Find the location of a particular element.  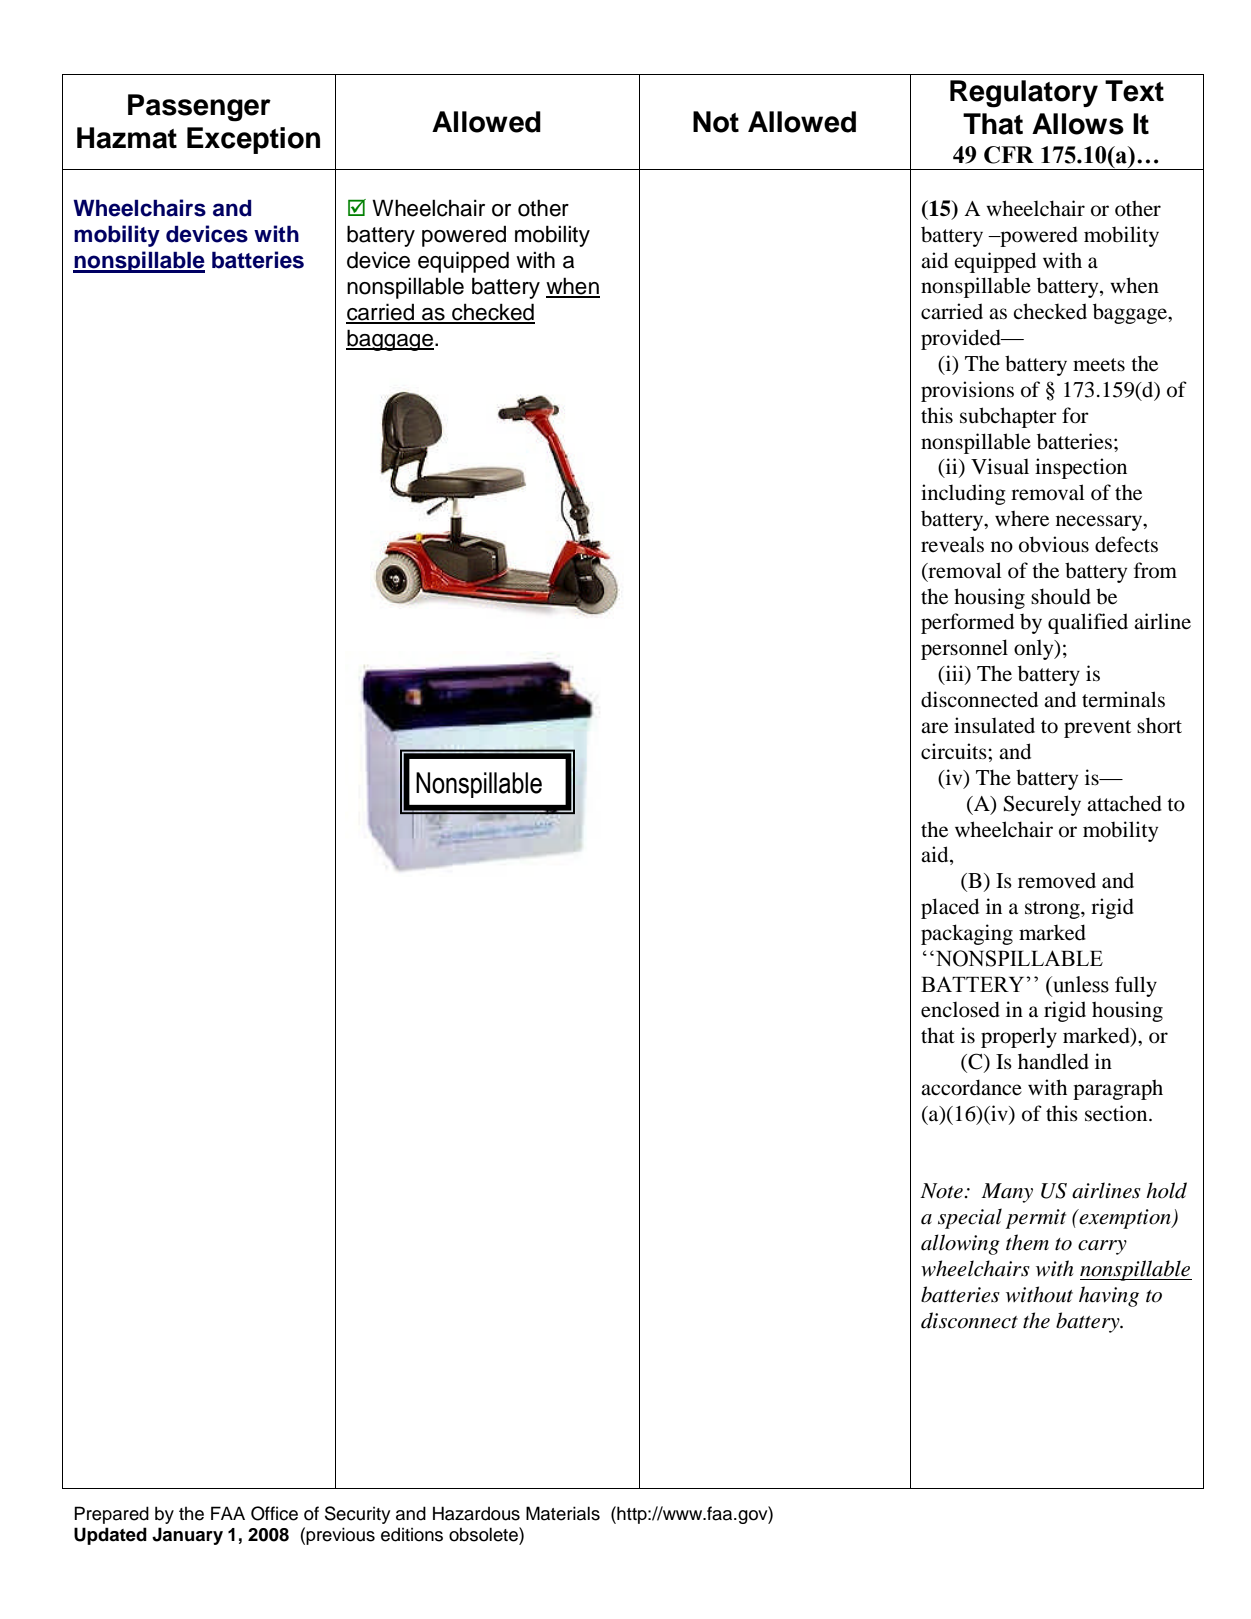

Materials is located at coordinates (563, 1513).
